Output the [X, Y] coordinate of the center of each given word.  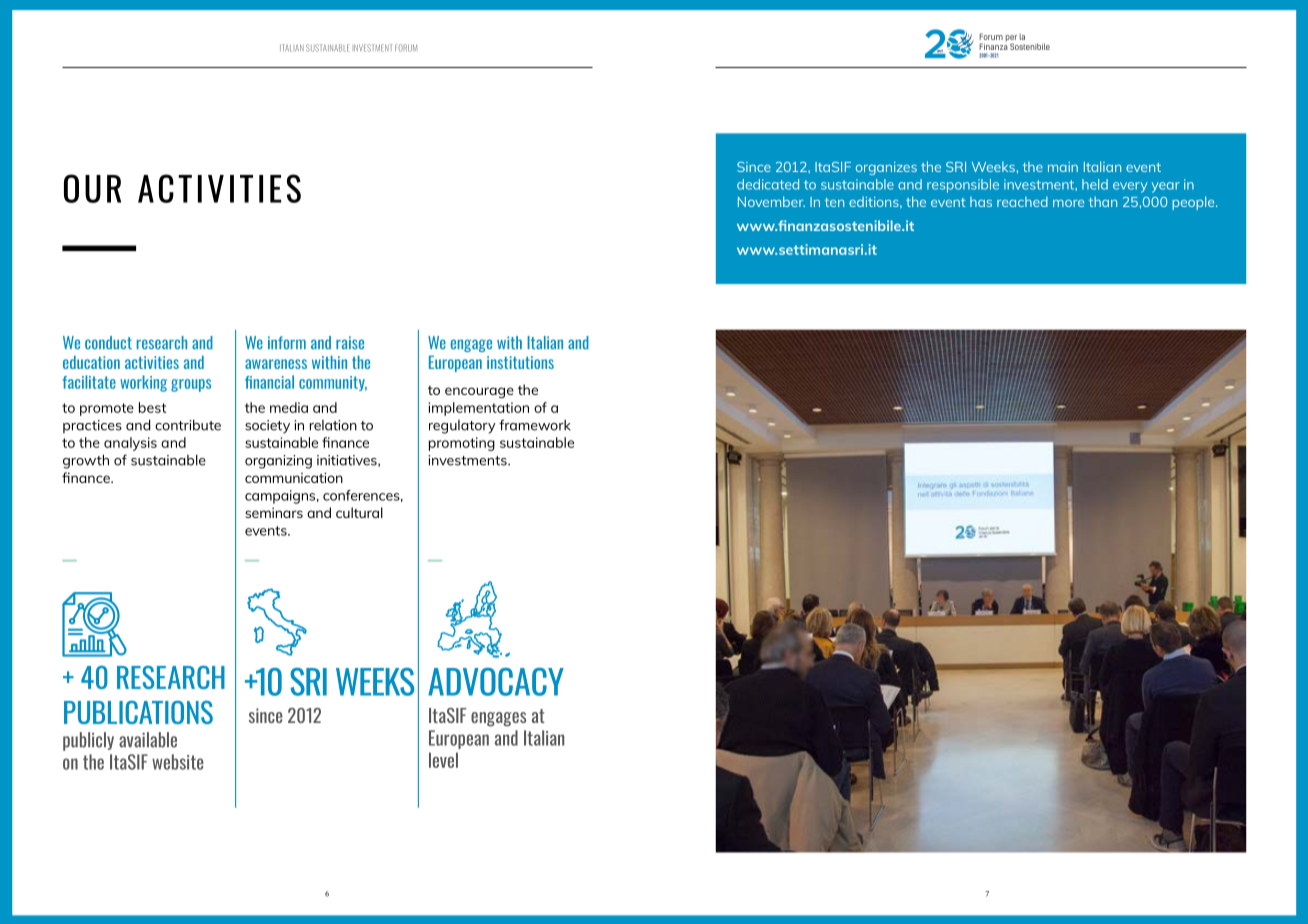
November [771, 201]
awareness [276, 364]
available [148, 740]
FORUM [406, 48]
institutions [520, 362]
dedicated [768, 184]
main [1063, 167]
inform [287, 343]
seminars [274, 512]
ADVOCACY [496, 682]
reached [1022, 201]
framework [535, 425]
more [1068, 203]
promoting [461, 444]
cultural [359, 512]
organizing [278, 462]
